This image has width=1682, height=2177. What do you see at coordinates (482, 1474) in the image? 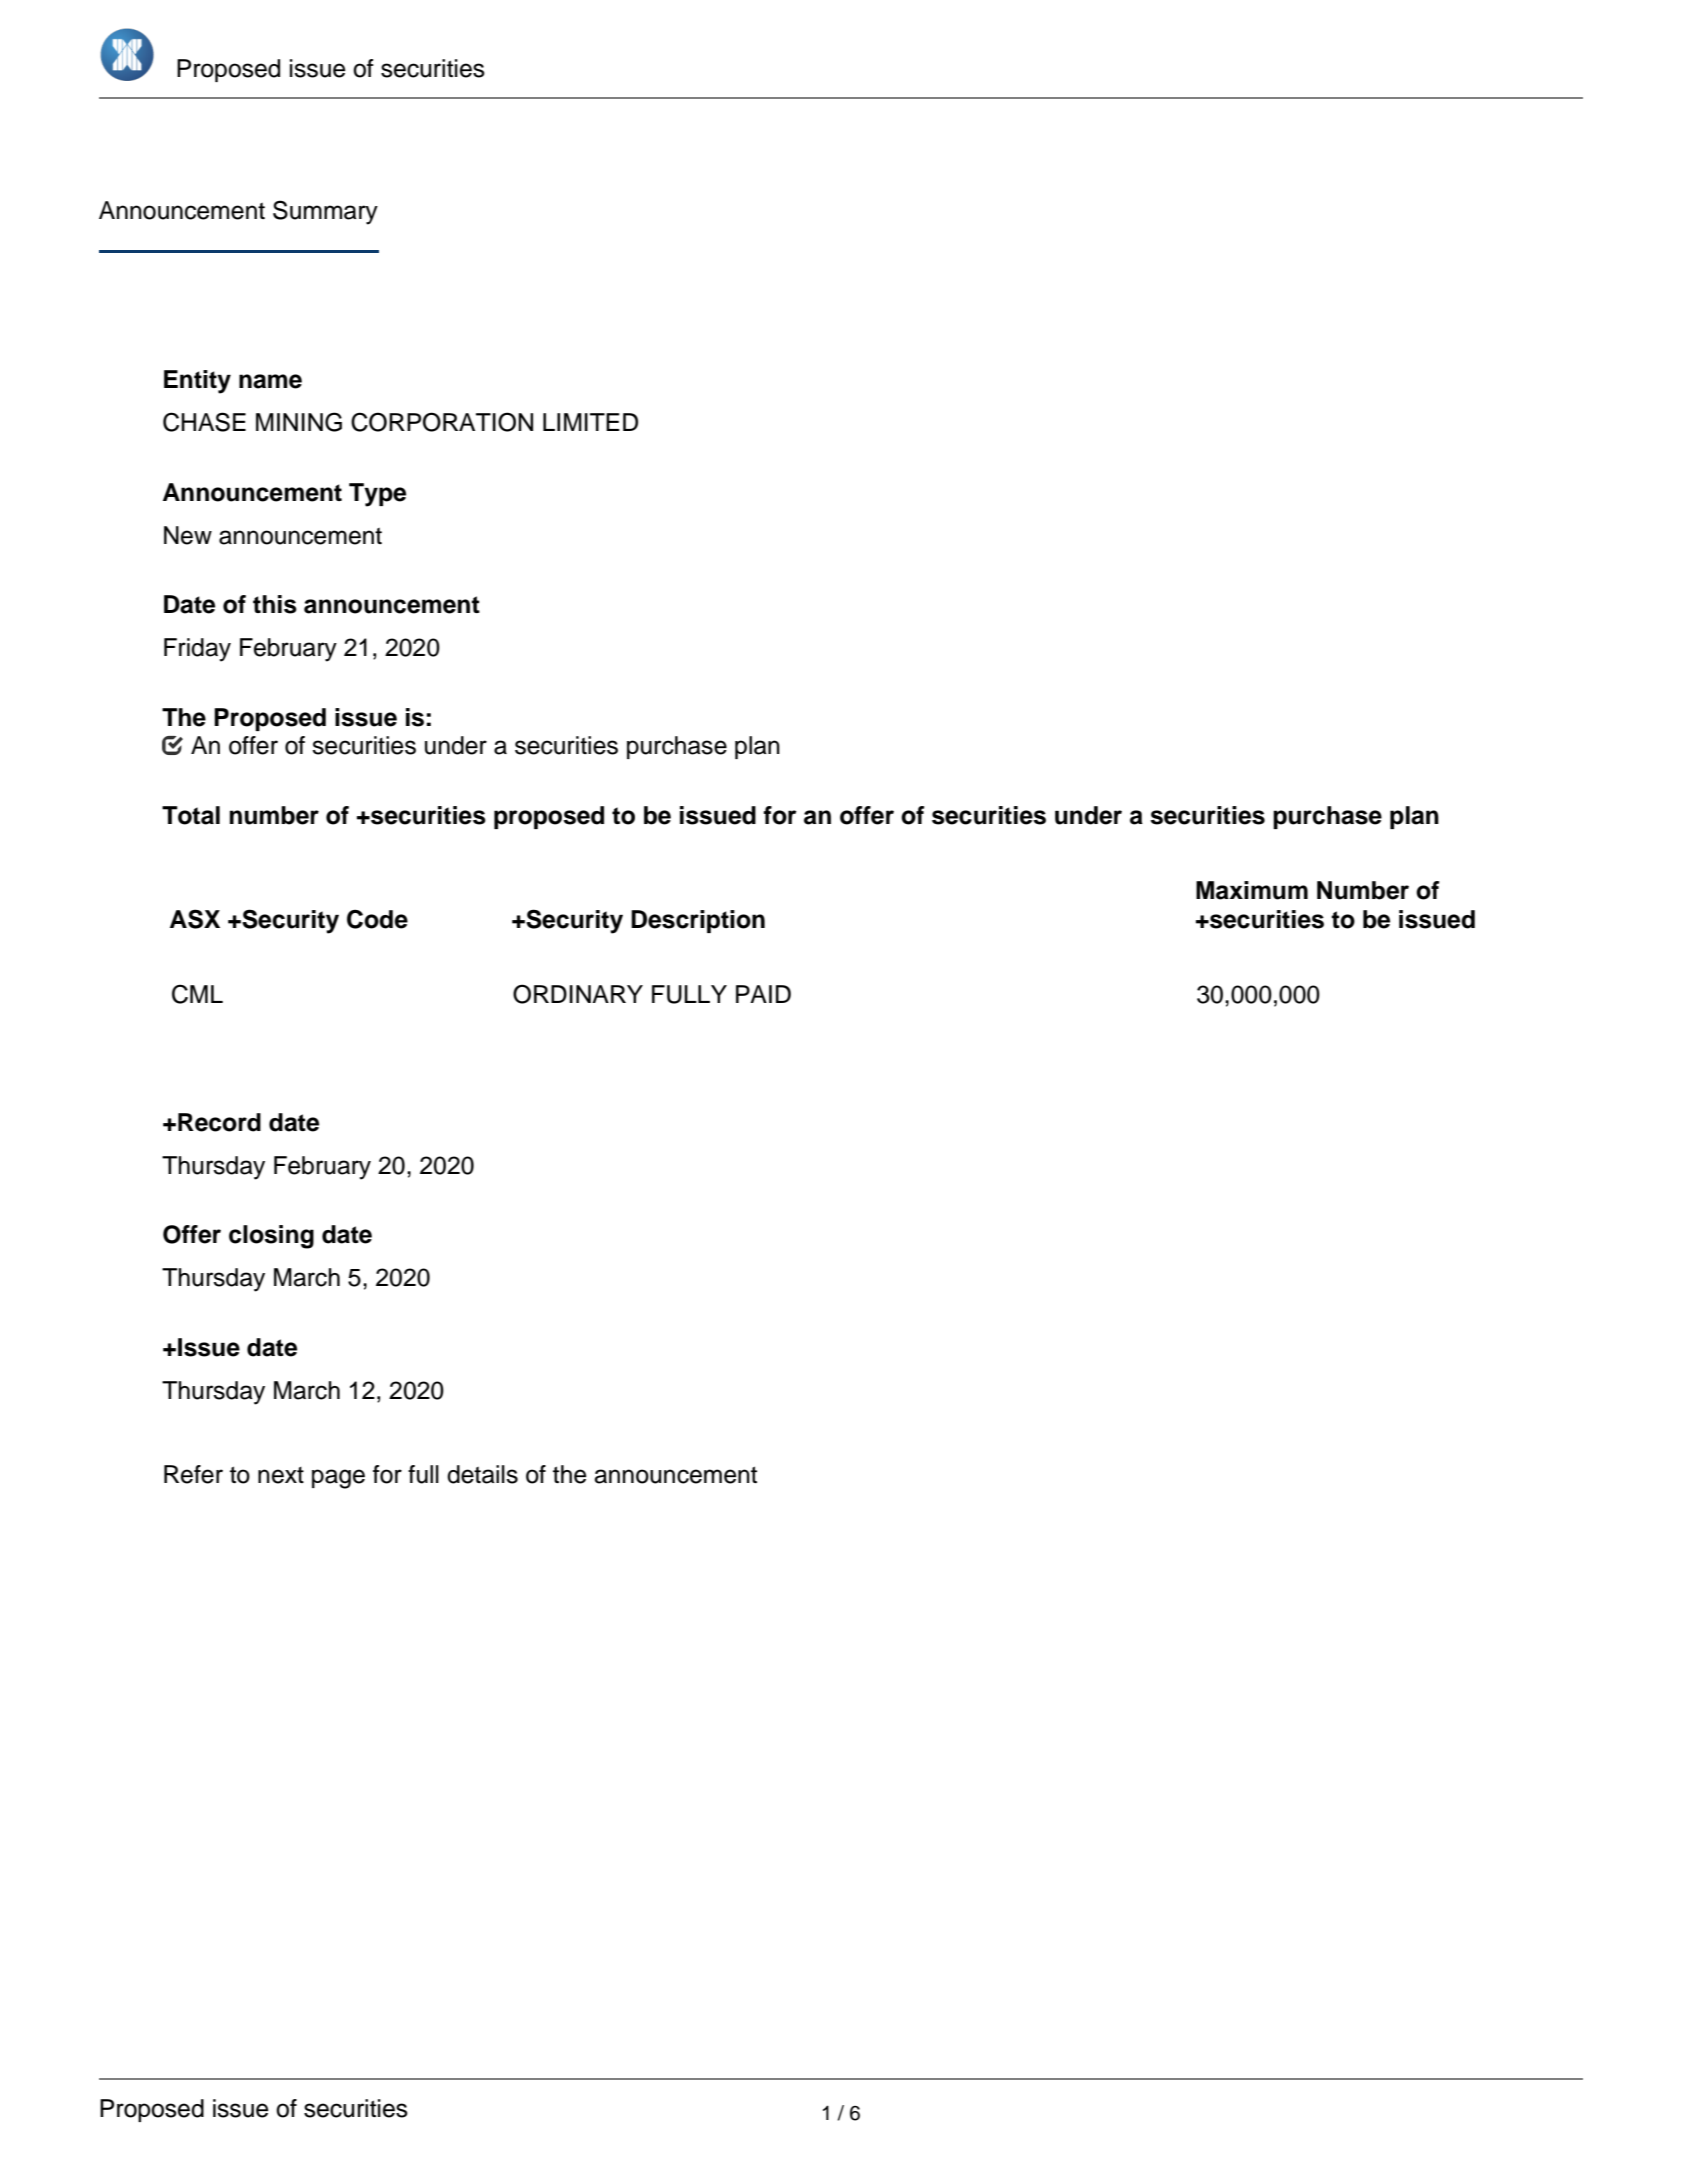
I see `details` at bounding box center [482, 1474].
